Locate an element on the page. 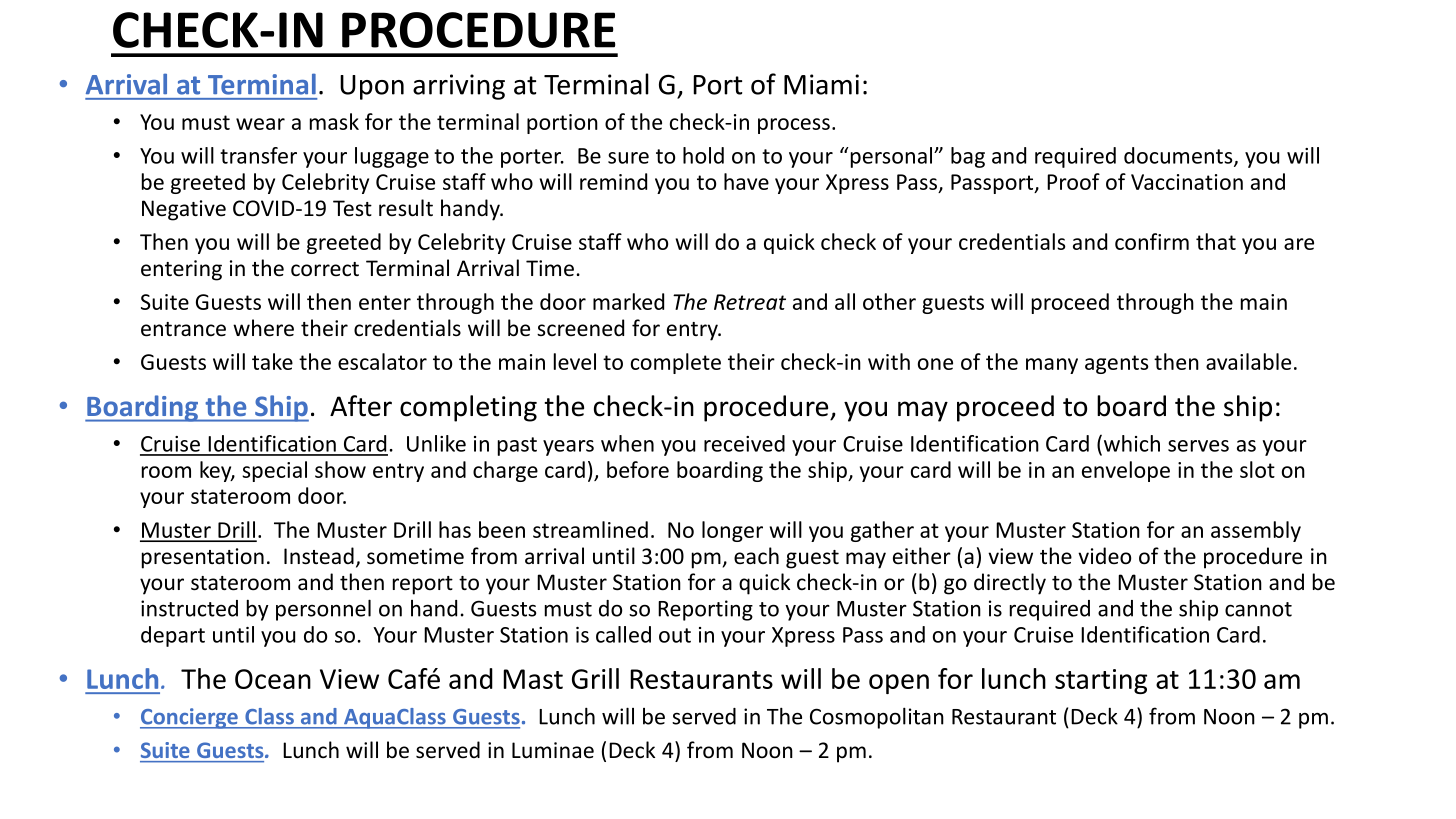  confirm is located at coordinates (1152, 241).
